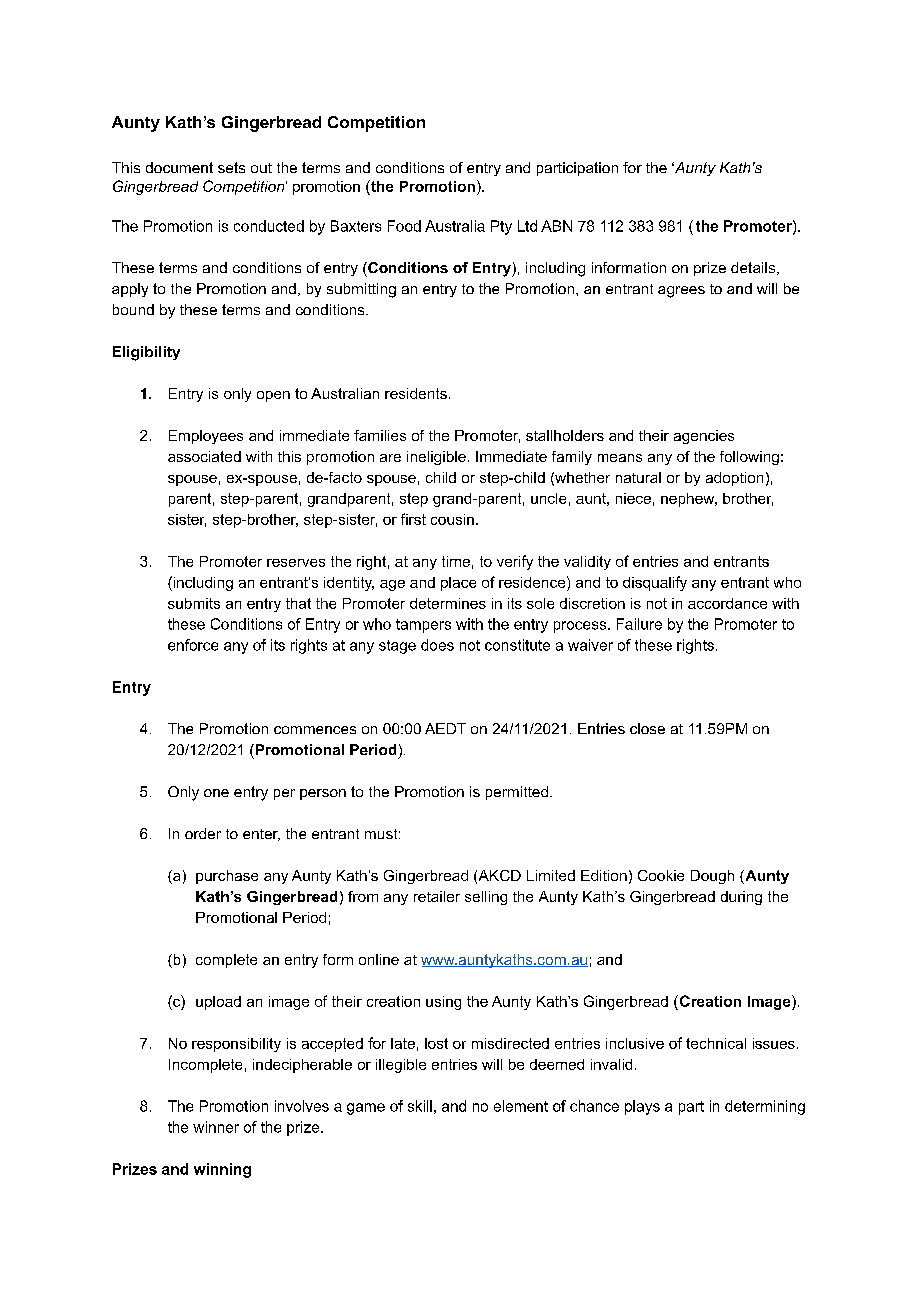 The image size is (924, 1307). Describe the element at coordinates (754, 268) in the document. I see `details` at that location.
